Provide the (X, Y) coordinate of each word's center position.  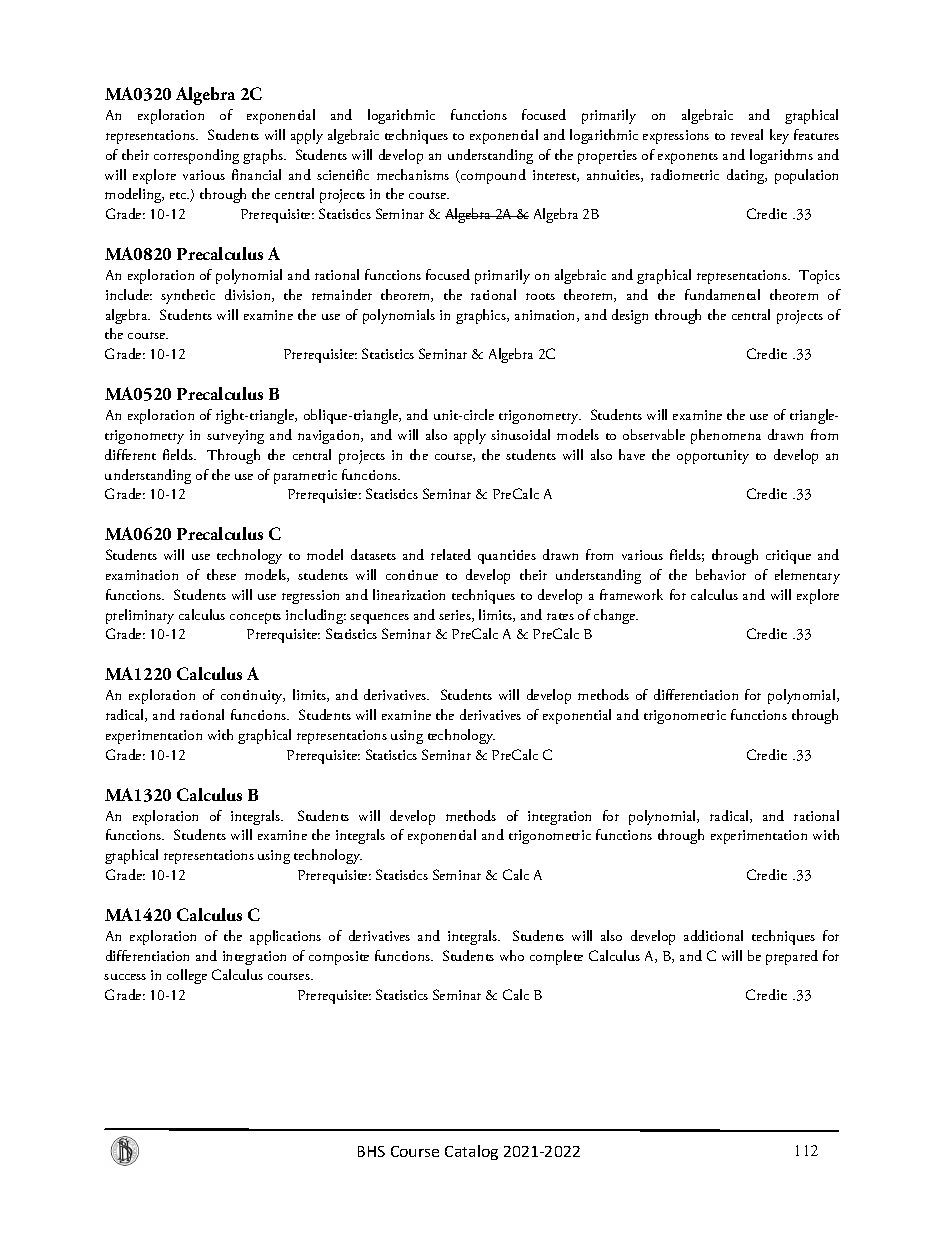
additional (713, 935)
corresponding (196, 156)
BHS (371, 1151)
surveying (235, 437)
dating (747, 176)
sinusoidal (520, 434)
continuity (253, 697)
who (512, 955)
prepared (792, 957)
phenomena (726, 436)
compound (492, 176)
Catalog (471, 1152)
